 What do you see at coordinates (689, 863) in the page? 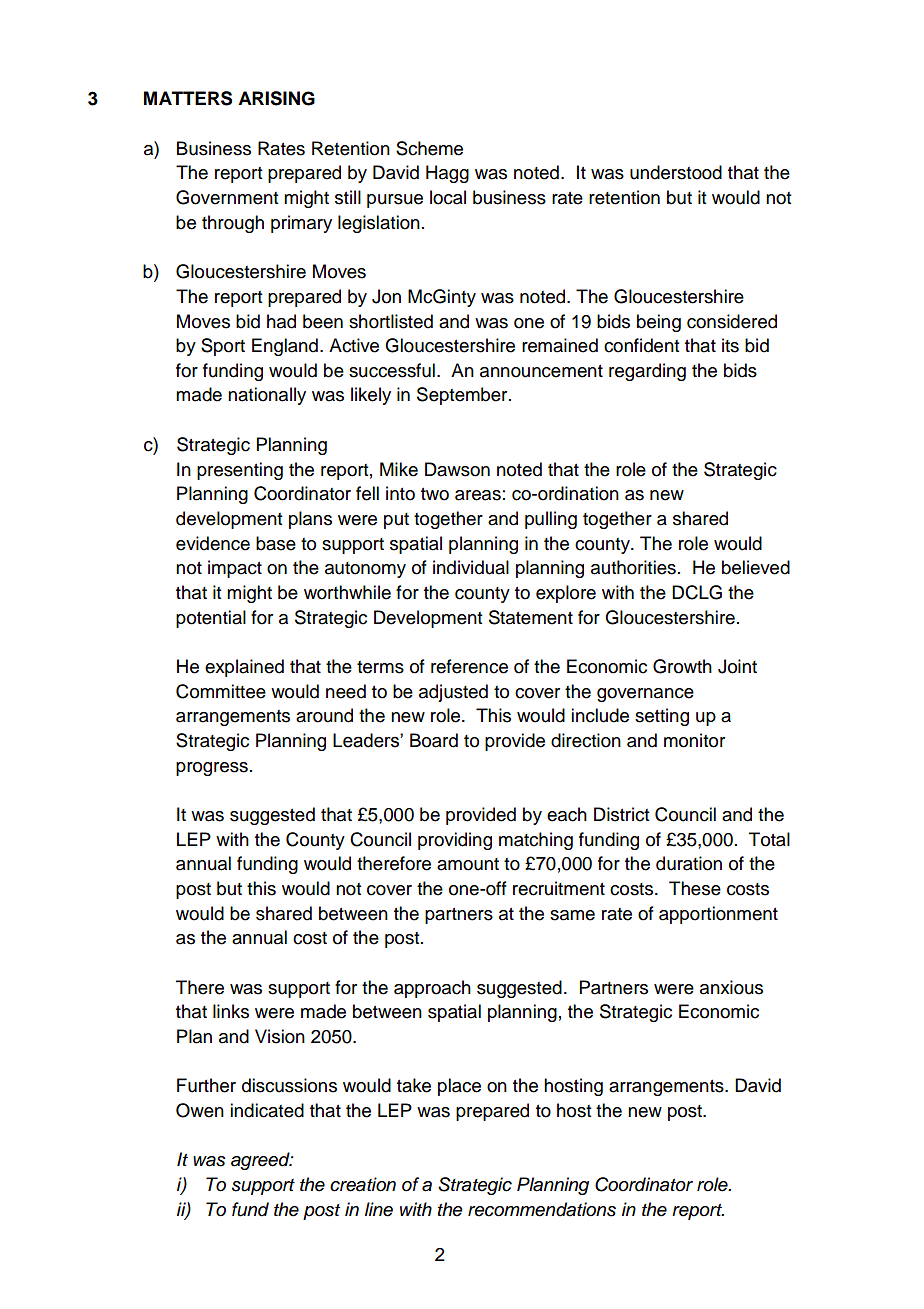
I see `duration` at bounding box center [689, 863].
